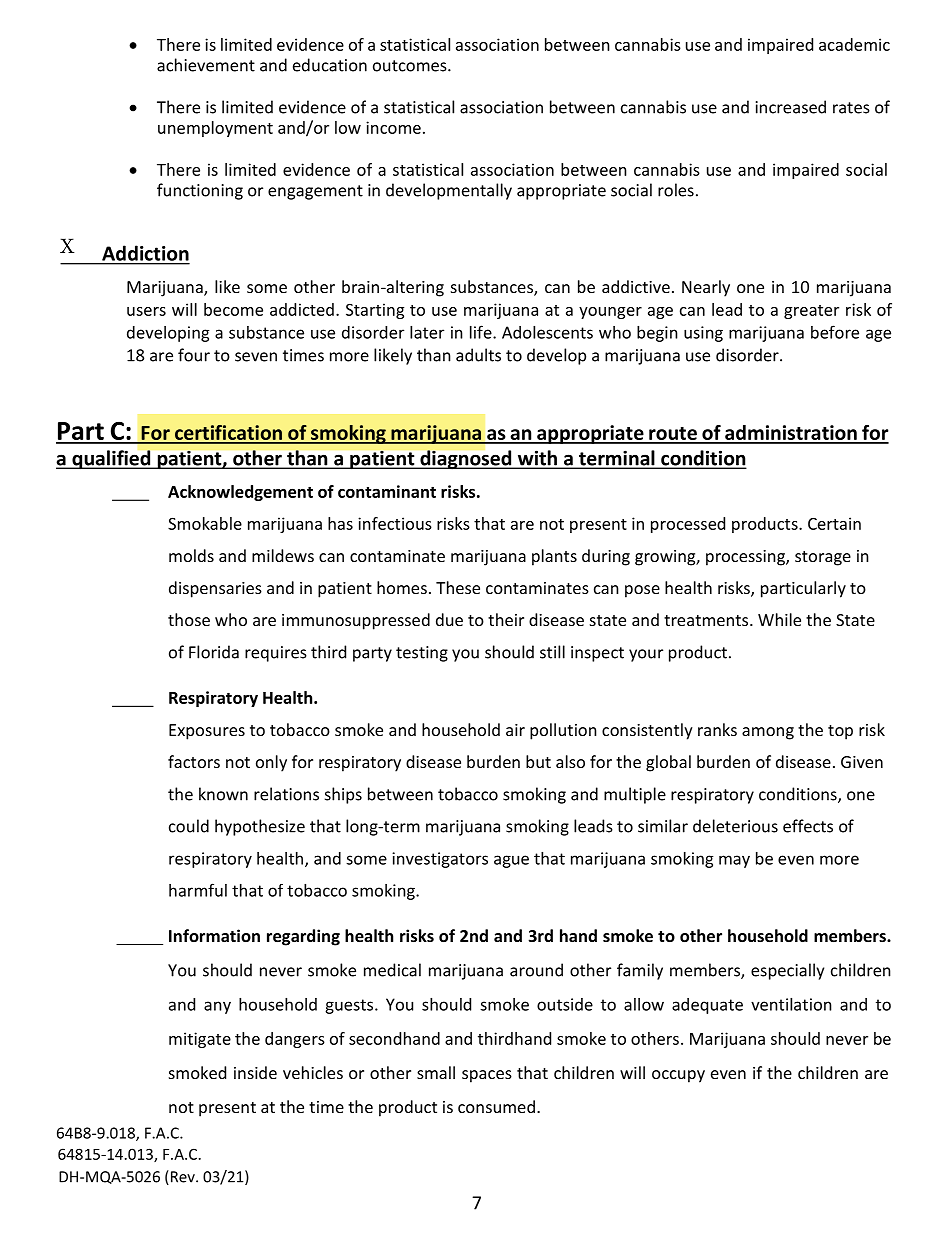 The height and width of the screenshot is (1233, 952). What do you see at coordinates (678, 1076) in the screenshot?
I see `occupy` at bounding box center [678, 1076].
